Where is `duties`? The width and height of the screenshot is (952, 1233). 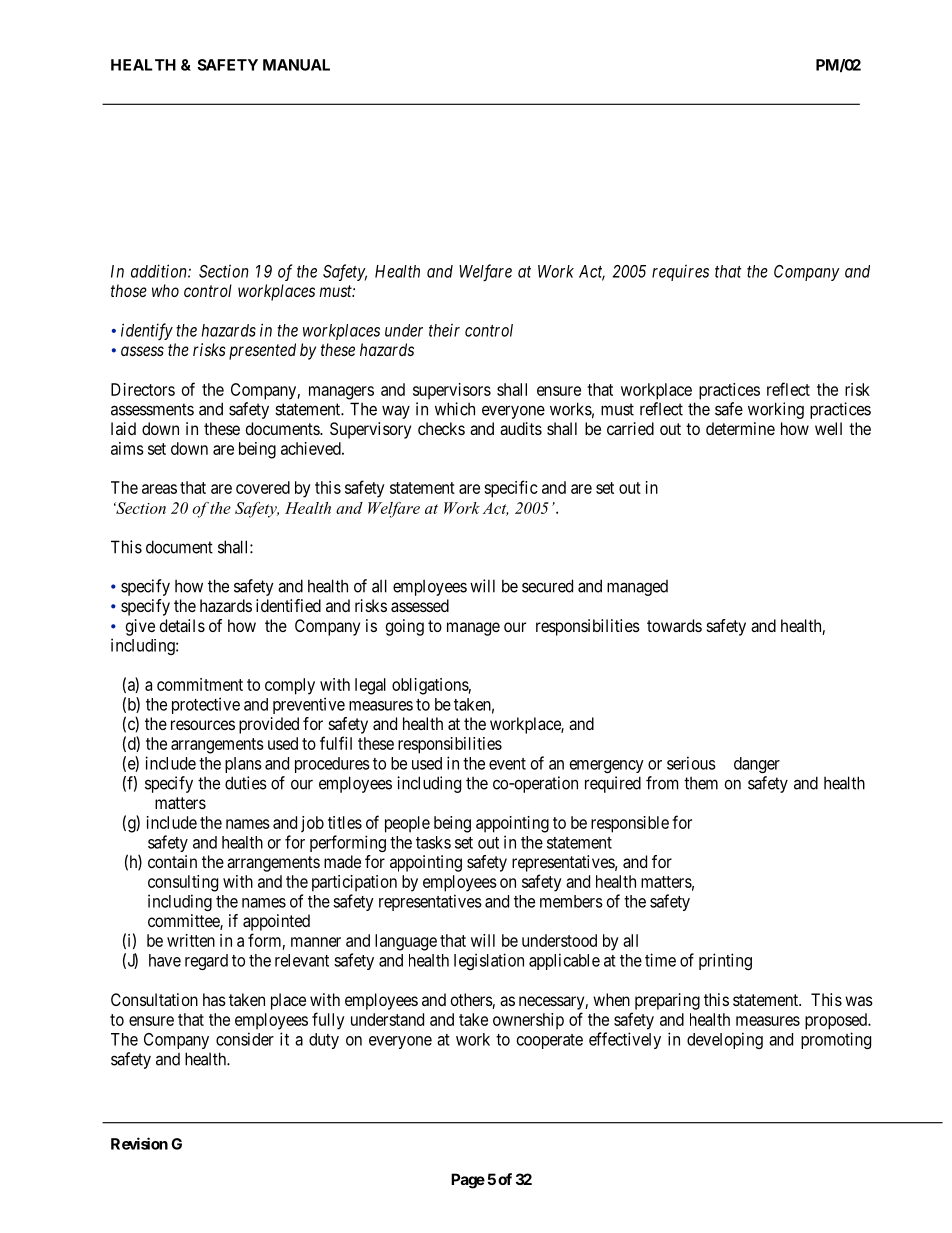 duties is located at coordinates (246, 783).
